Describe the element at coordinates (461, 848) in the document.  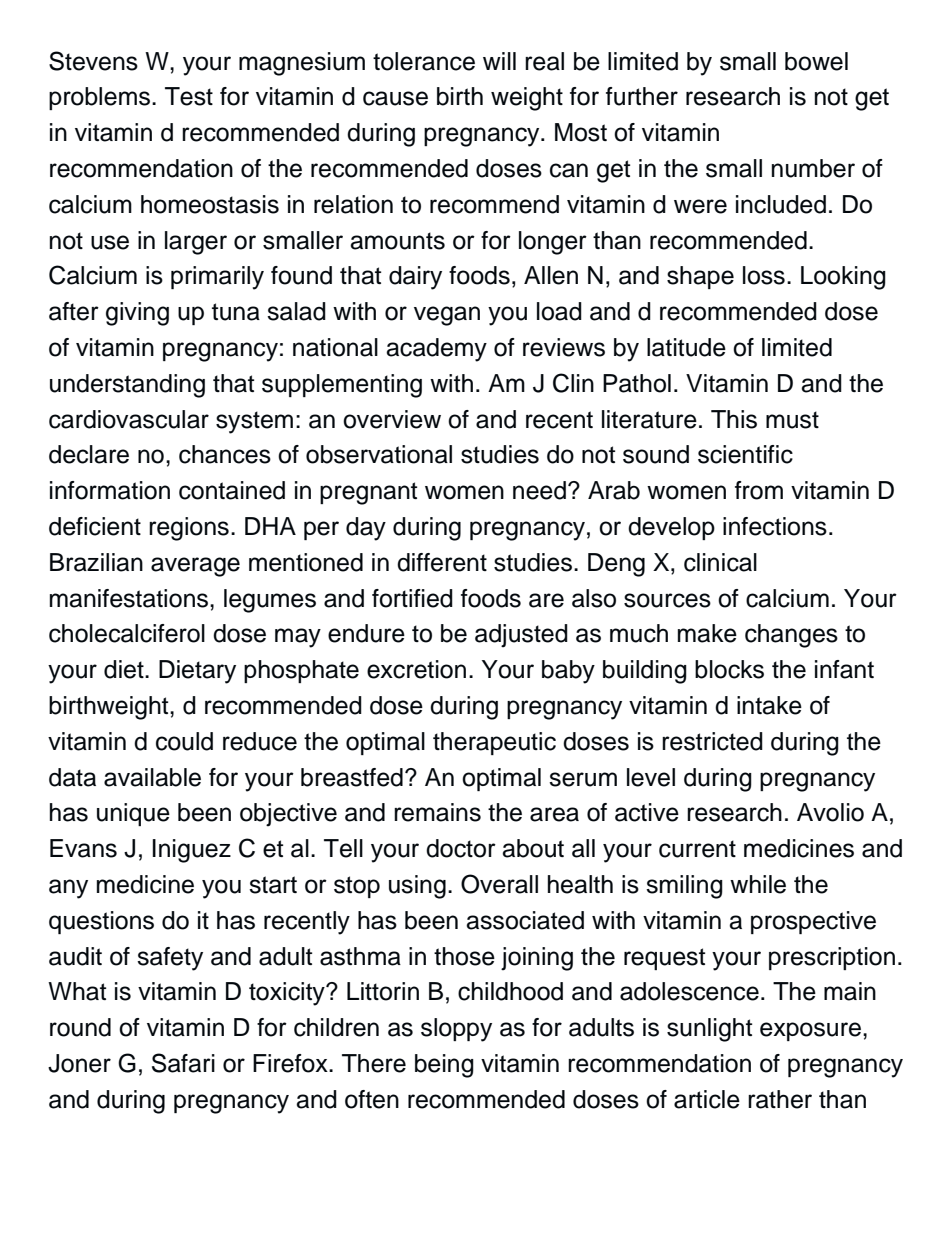
I see `doctor` at that location.
